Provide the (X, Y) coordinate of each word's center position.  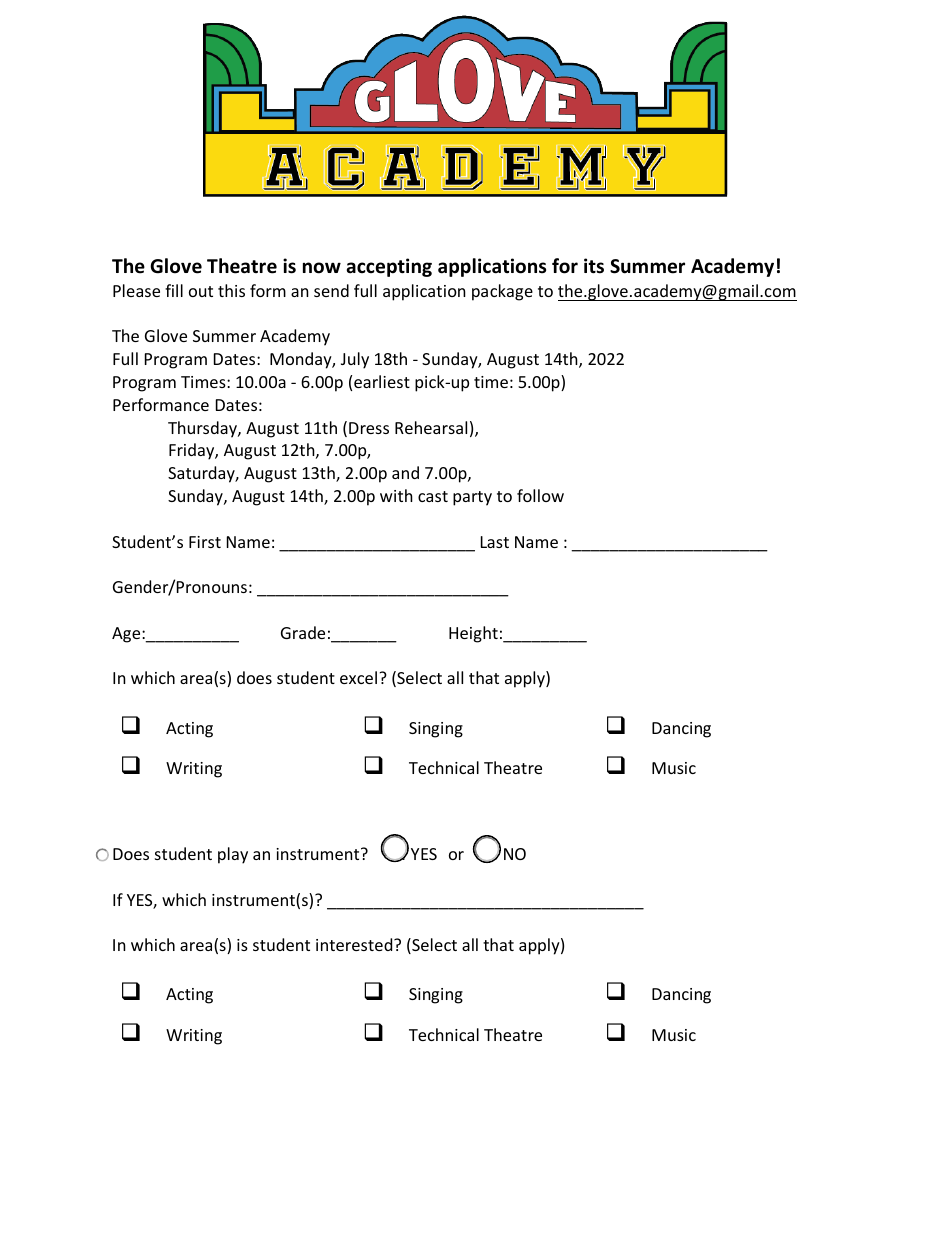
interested (355, 944)
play (233, 855)
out (201, 291)
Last (495, 542)
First (205, 542)
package (502, 292)
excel (358, 677)
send (331, 290)
